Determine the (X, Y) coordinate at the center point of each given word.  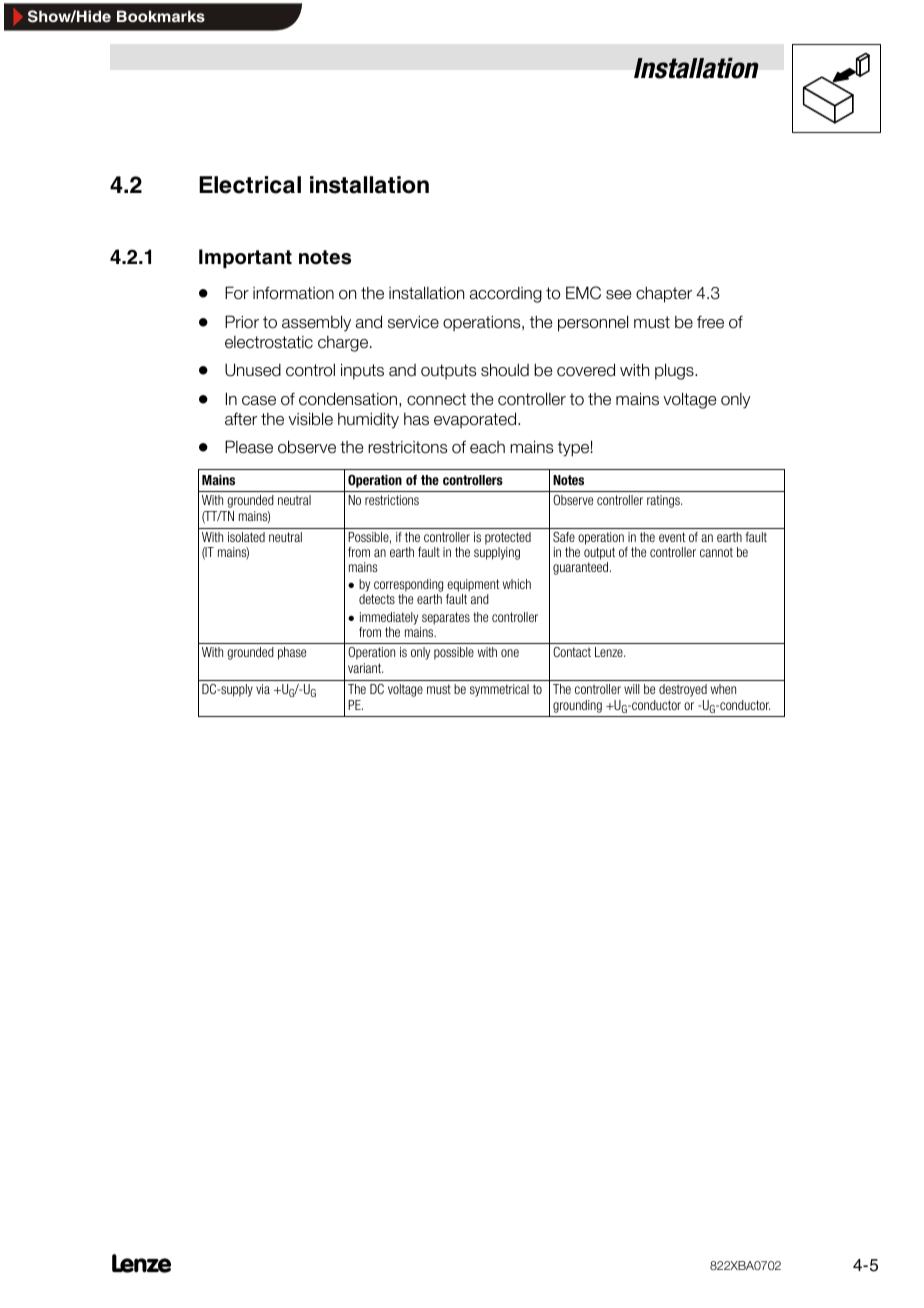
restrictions (392, 500)
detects (377, 599)
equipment (473, 585)
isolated (246, 537)
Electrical (250, 185)
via (263, 689)
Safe (564, 537)
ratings (664, 501)
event (672, 537)
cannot (716, 552)
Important (245, 258)
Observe (573, 500)
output (599, 553)
